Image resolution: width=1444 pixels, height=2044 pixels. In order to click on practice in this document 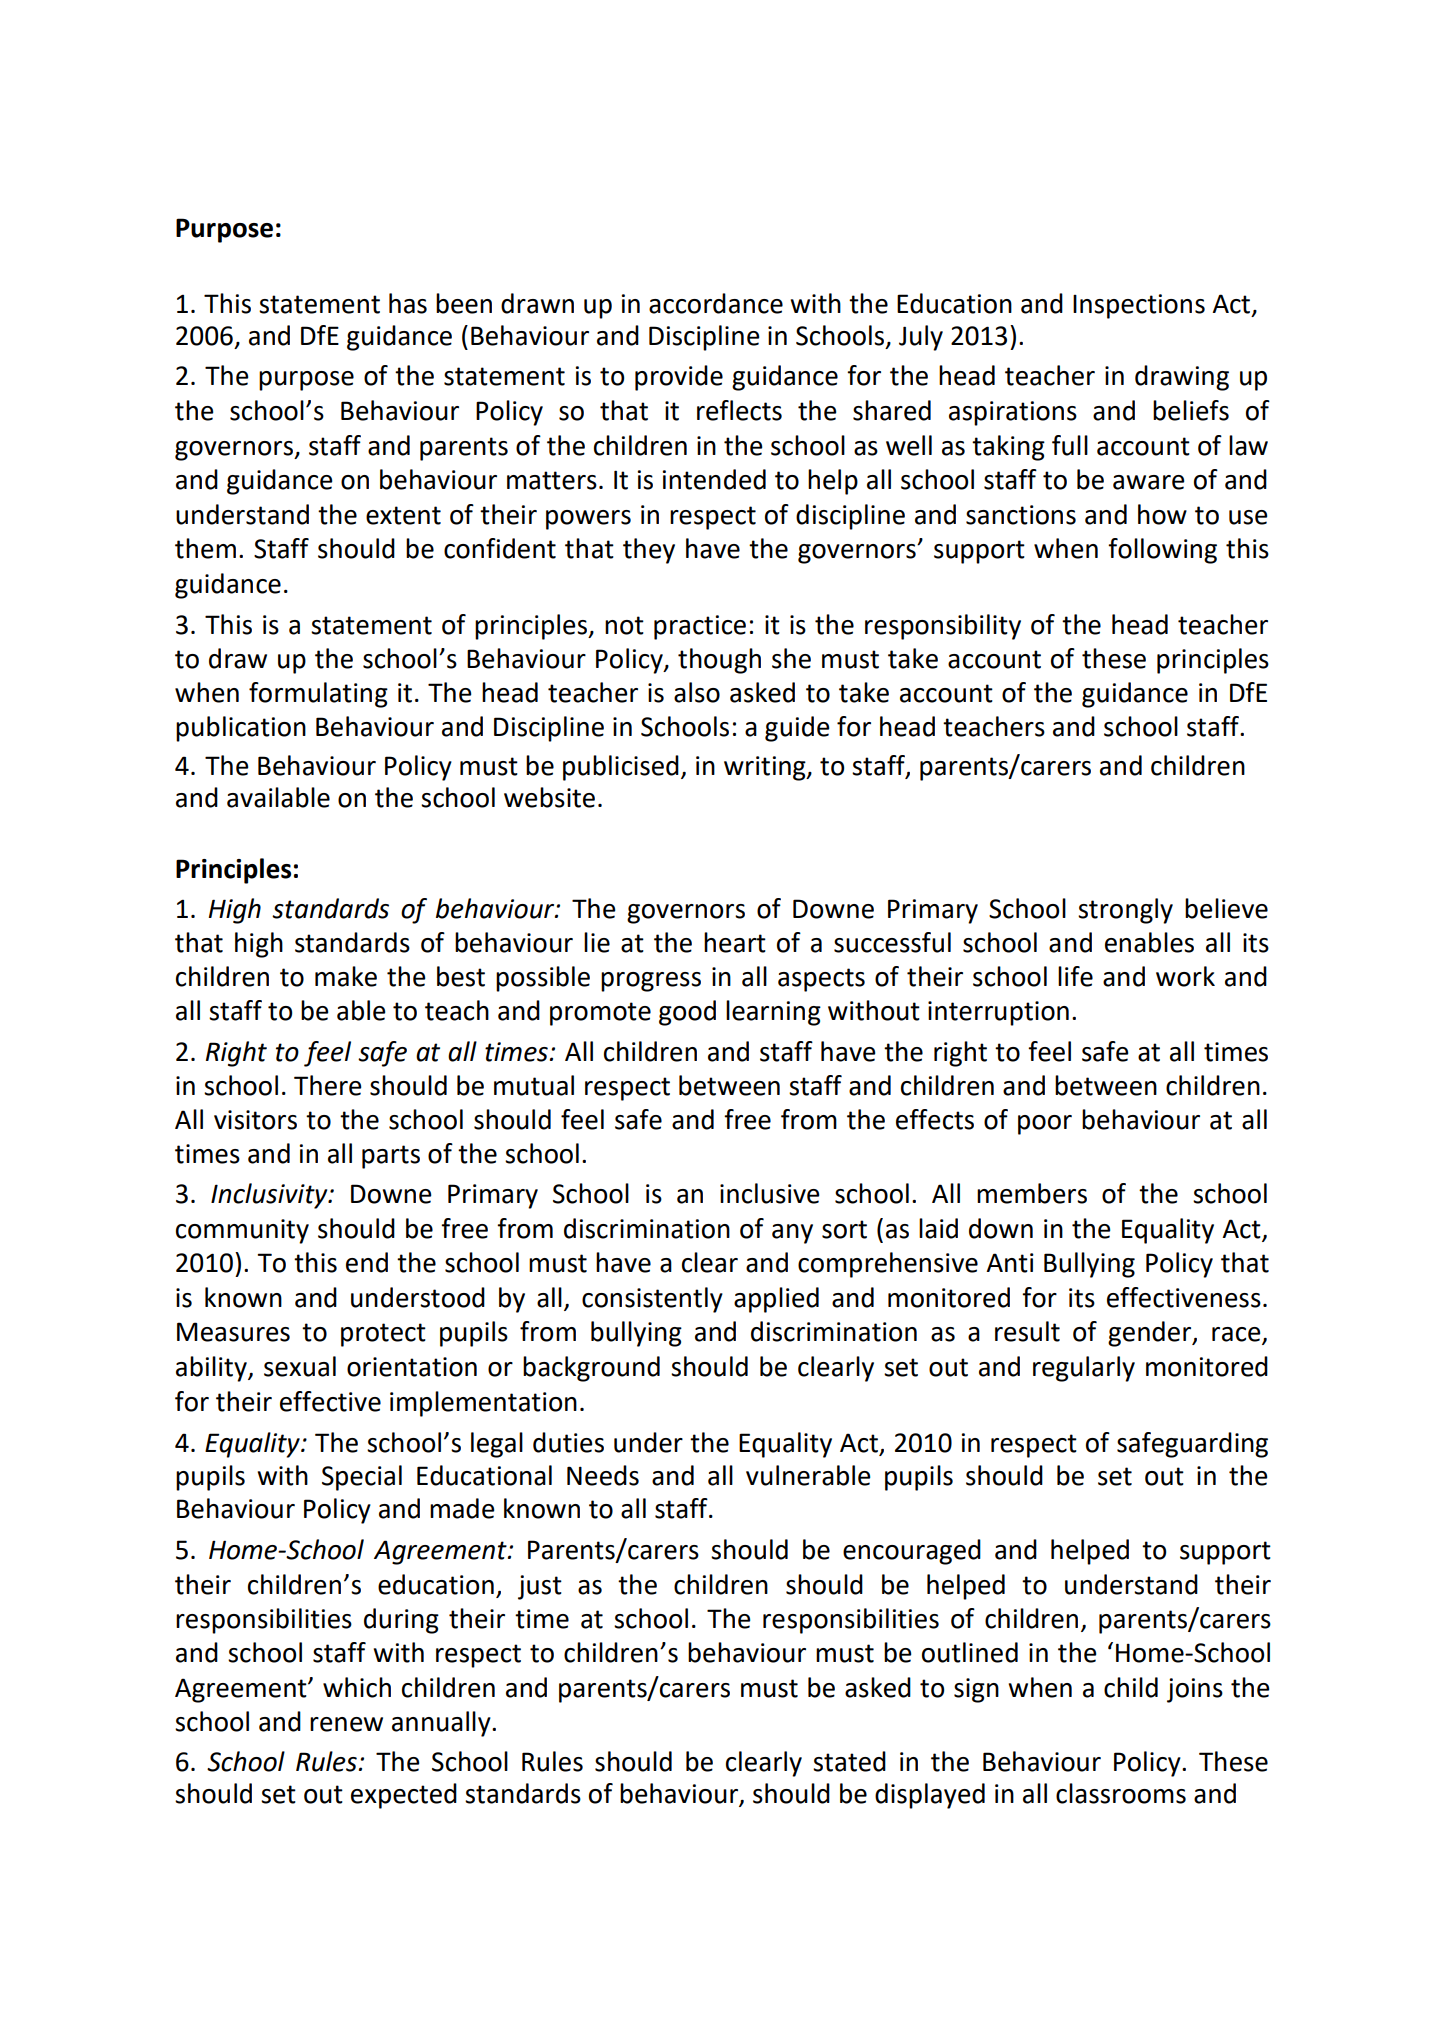, I will do `click(700, 627)`.
